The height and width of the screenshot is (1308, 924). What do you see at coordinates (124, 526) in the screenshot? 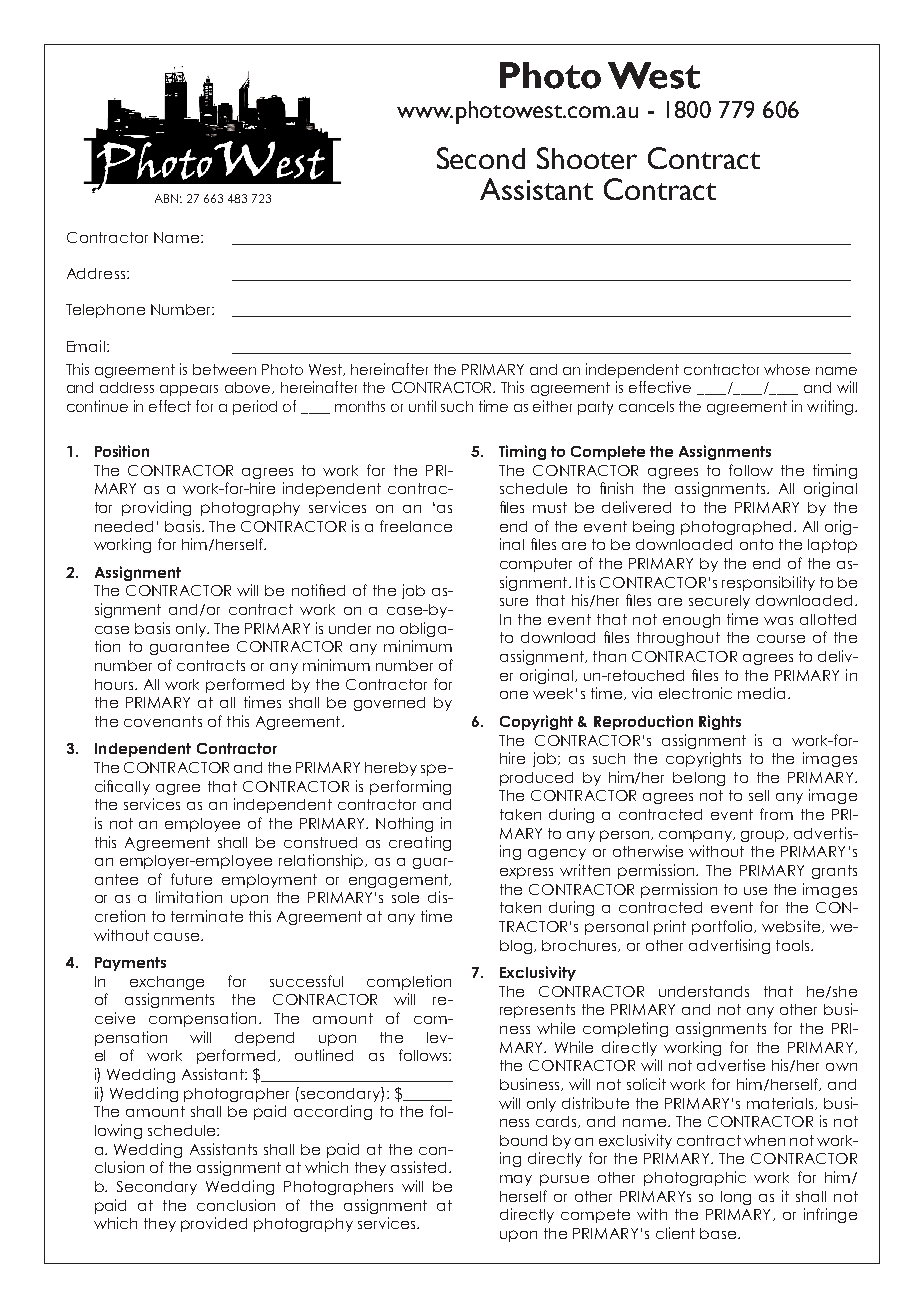
I see `needed` at bounding box center [124, 526].
